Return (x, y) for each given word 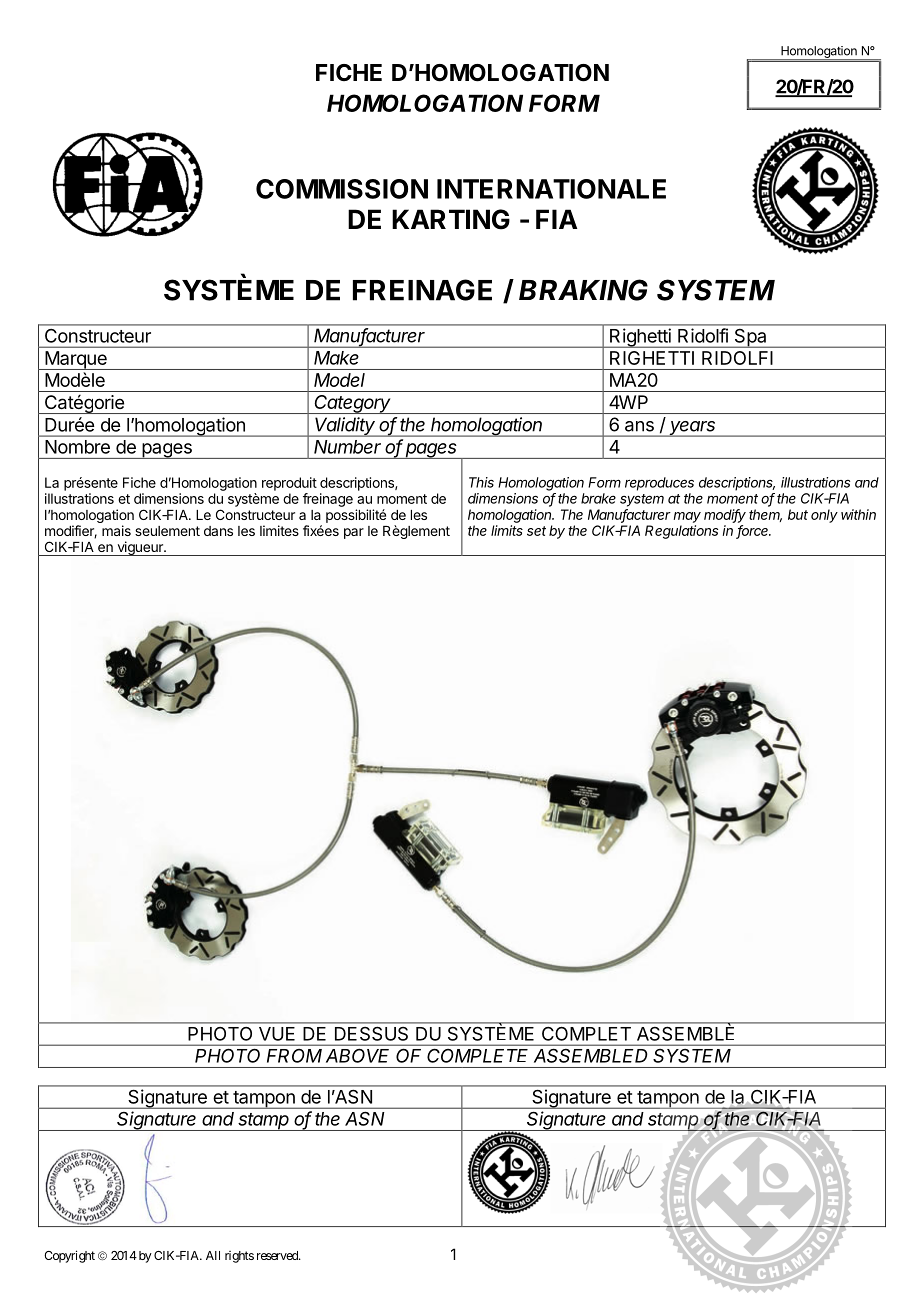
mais (116, 530)
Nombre (77, 447)
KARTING (451, 219)
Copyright (69, 1256)
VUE (277, 1034)
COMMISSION (342, 189)
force (753, 531)
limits (507, 530)
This (481, 482)
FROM (294, 1056)
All (213, 1255)
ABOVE (357, 1056)
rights (239, 1257)
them (765, 515)
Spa (750, 338)
